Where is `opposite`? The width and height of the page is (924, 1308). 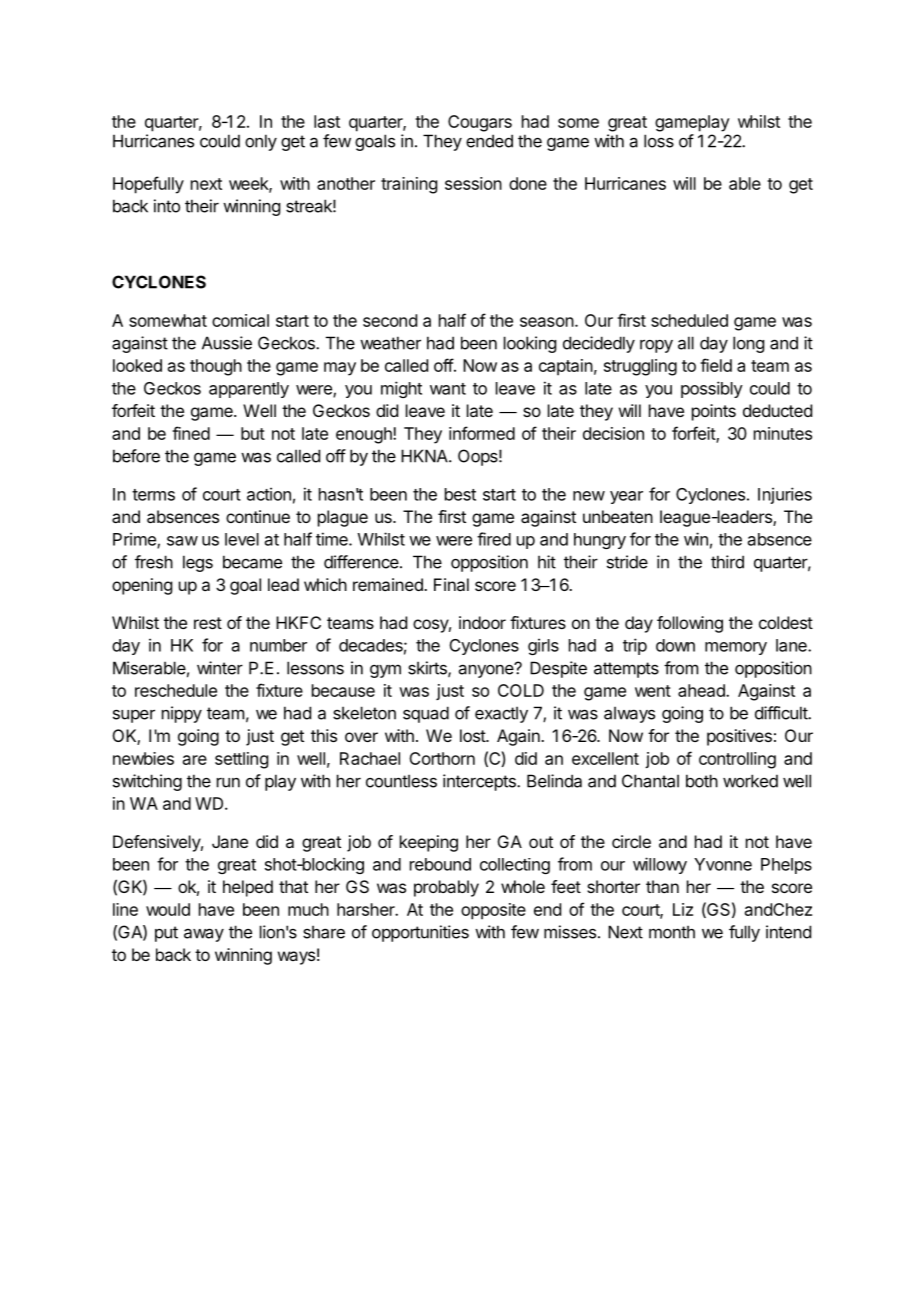 opposite is located at coordinates (493, 911).
